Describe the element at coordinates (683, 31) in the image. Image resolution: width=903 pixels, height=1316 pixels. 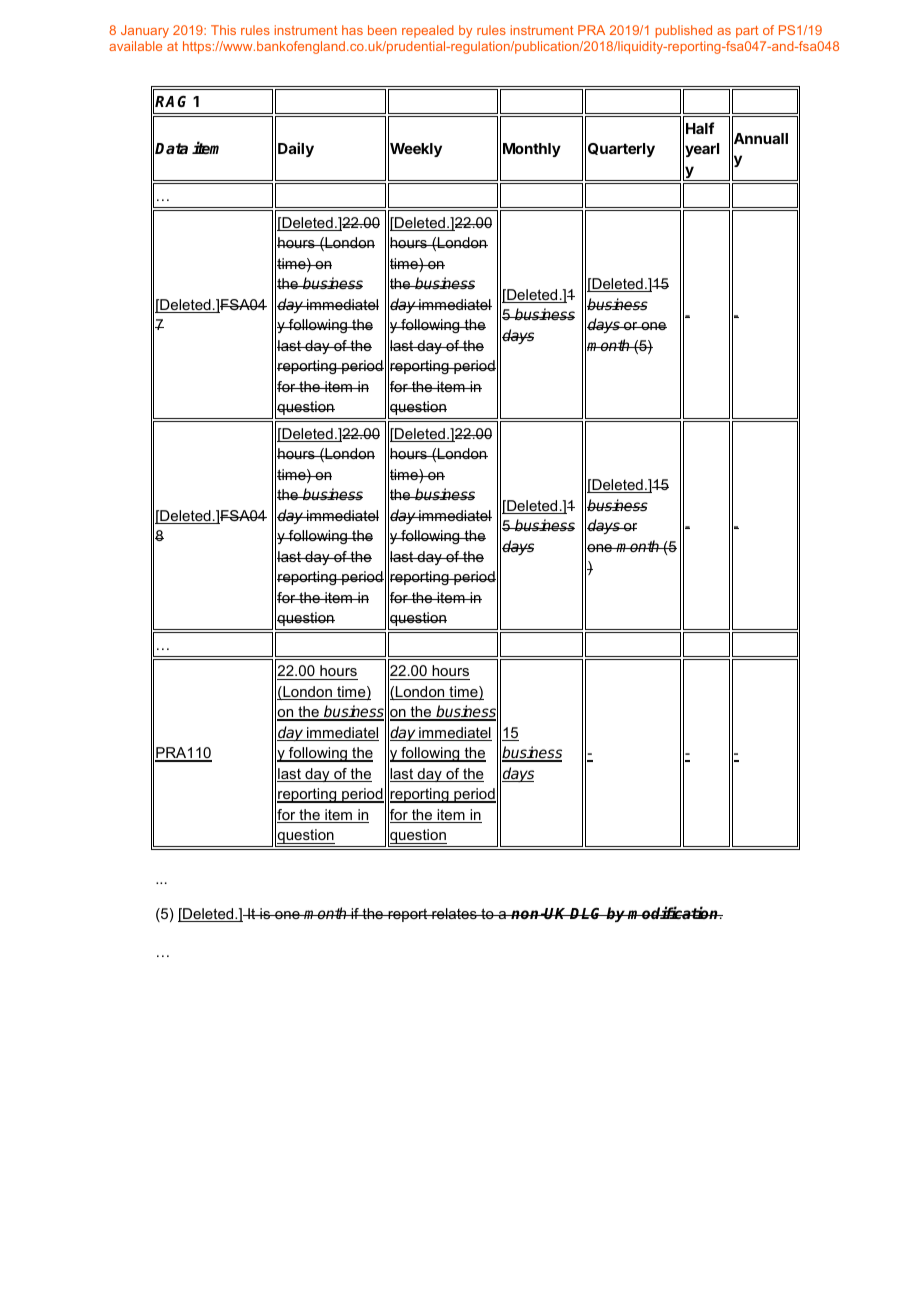
I see `published` at that location.
